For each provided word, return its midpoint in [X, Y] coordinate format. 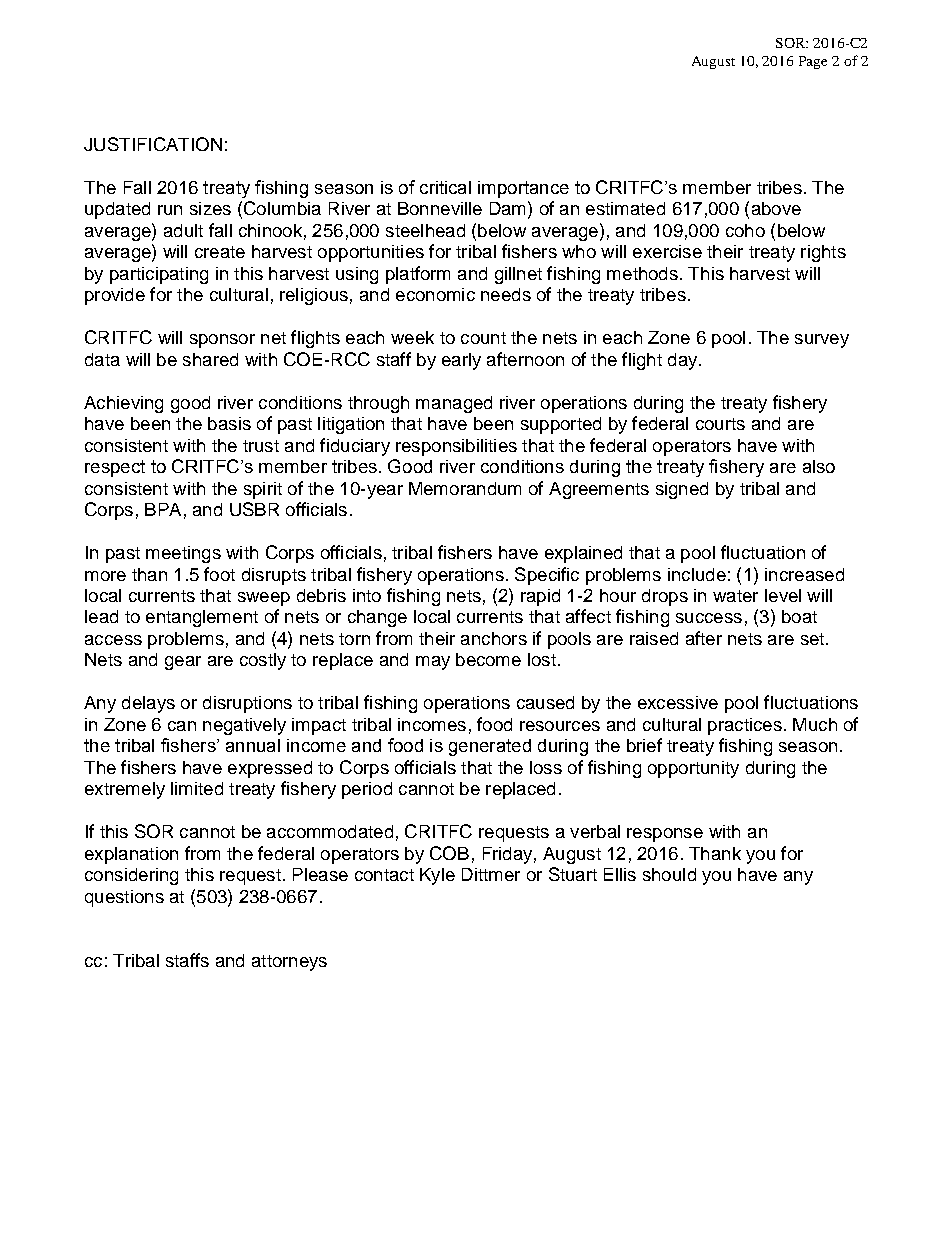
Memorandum [465, 488]
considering [131, 876]
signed [682, 490]
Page [813, 62]
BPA [163, 509]
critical [445, 187]
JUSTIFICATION [153, 144]
